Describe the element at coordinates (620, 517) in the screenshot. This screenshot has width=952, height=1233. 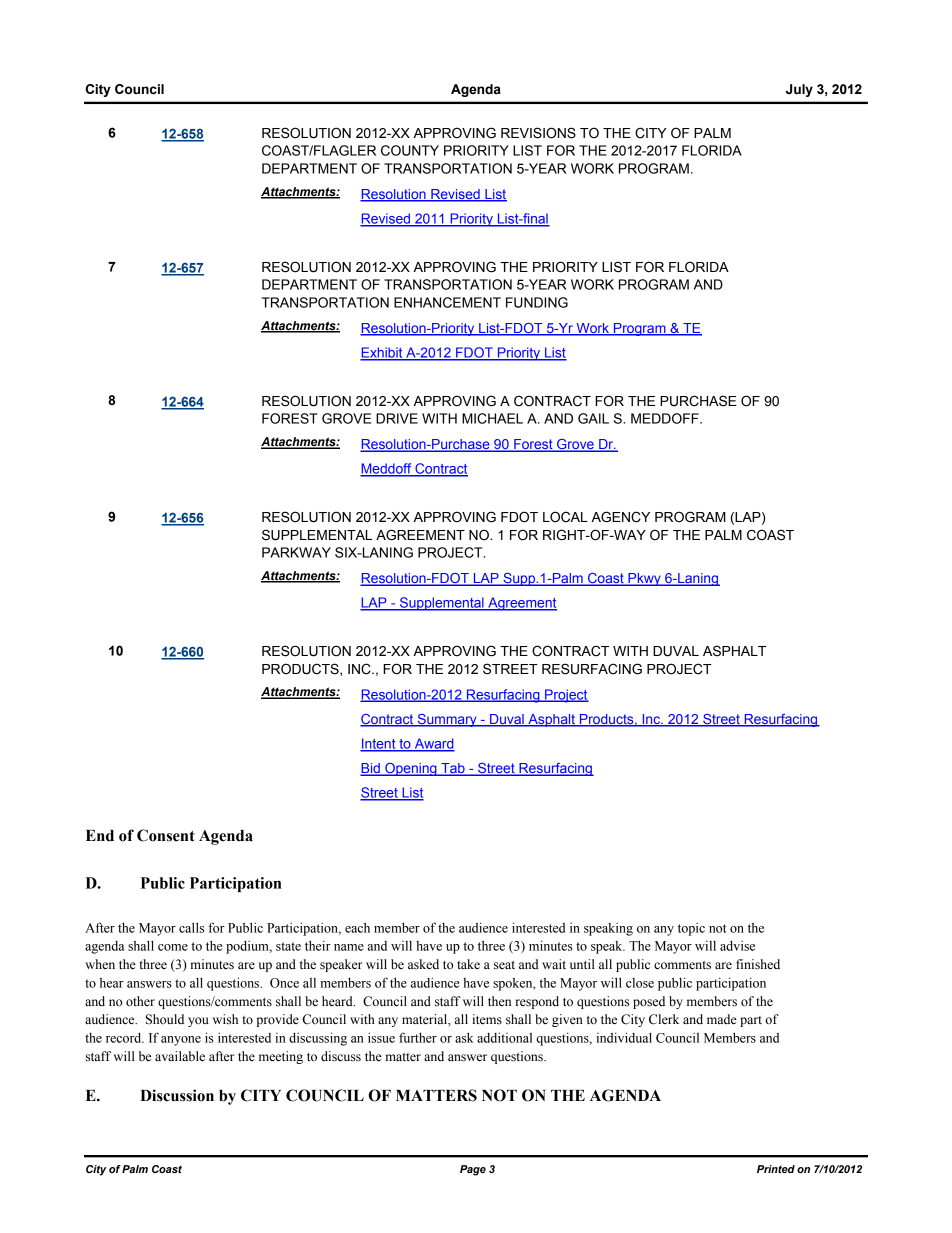
I see `AGENCY` at that location.
